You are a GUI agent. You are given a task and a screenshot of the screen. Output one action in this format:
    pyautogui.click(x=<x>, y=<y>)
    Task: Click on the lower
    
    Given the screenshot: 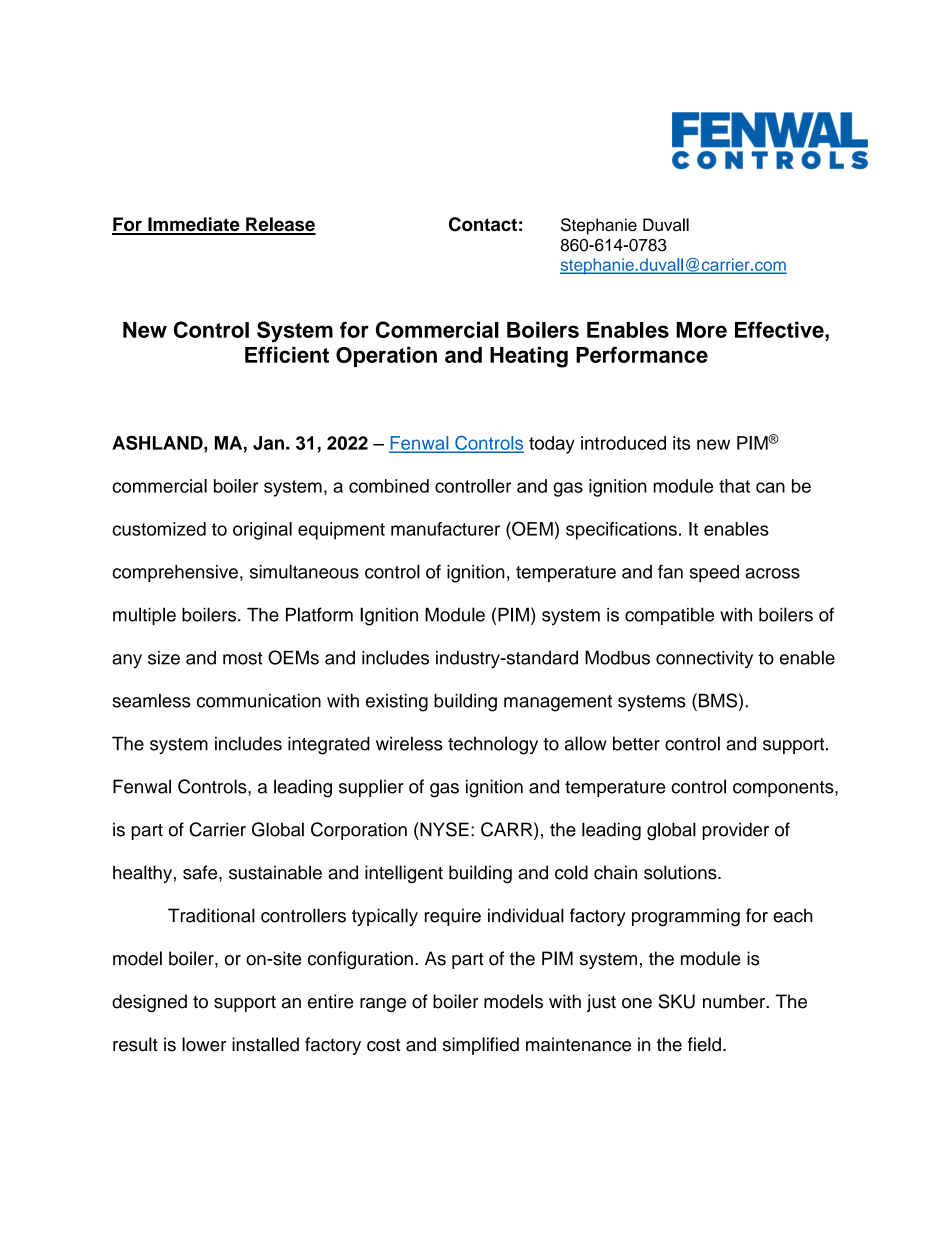 What is the action you would take?
    pyautogui.click(x=204, y=1044)
